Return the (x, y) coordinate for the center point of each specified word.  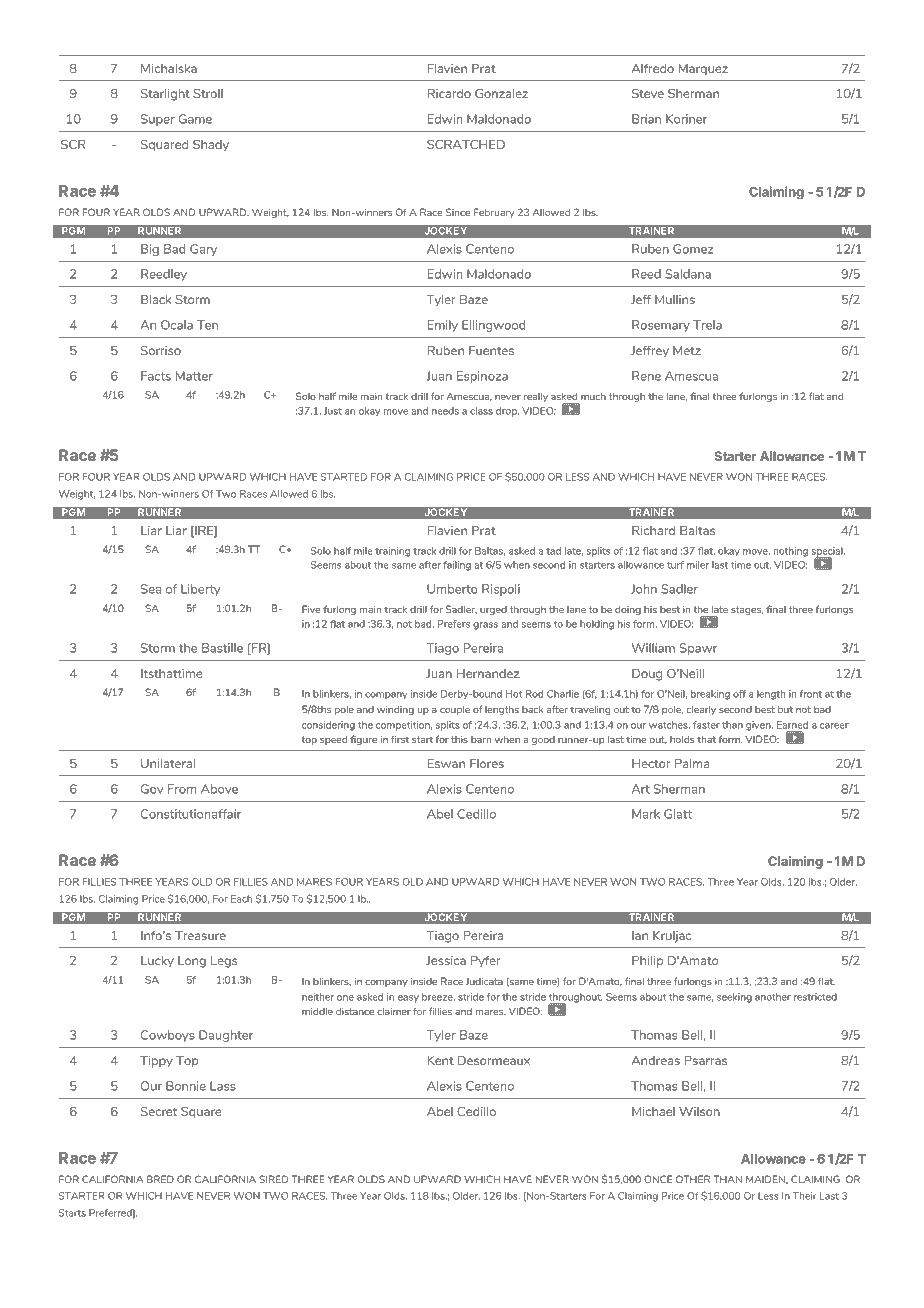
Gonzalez (501, 93)
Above (219, 789)
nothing (791, 552)
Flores (487, 763)
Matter (194, 376)
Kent (440, 1060)
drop (507, 412)
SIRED (273, 1179)
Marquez (703, 70)
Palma (692, 763)
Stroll (208, 93)
